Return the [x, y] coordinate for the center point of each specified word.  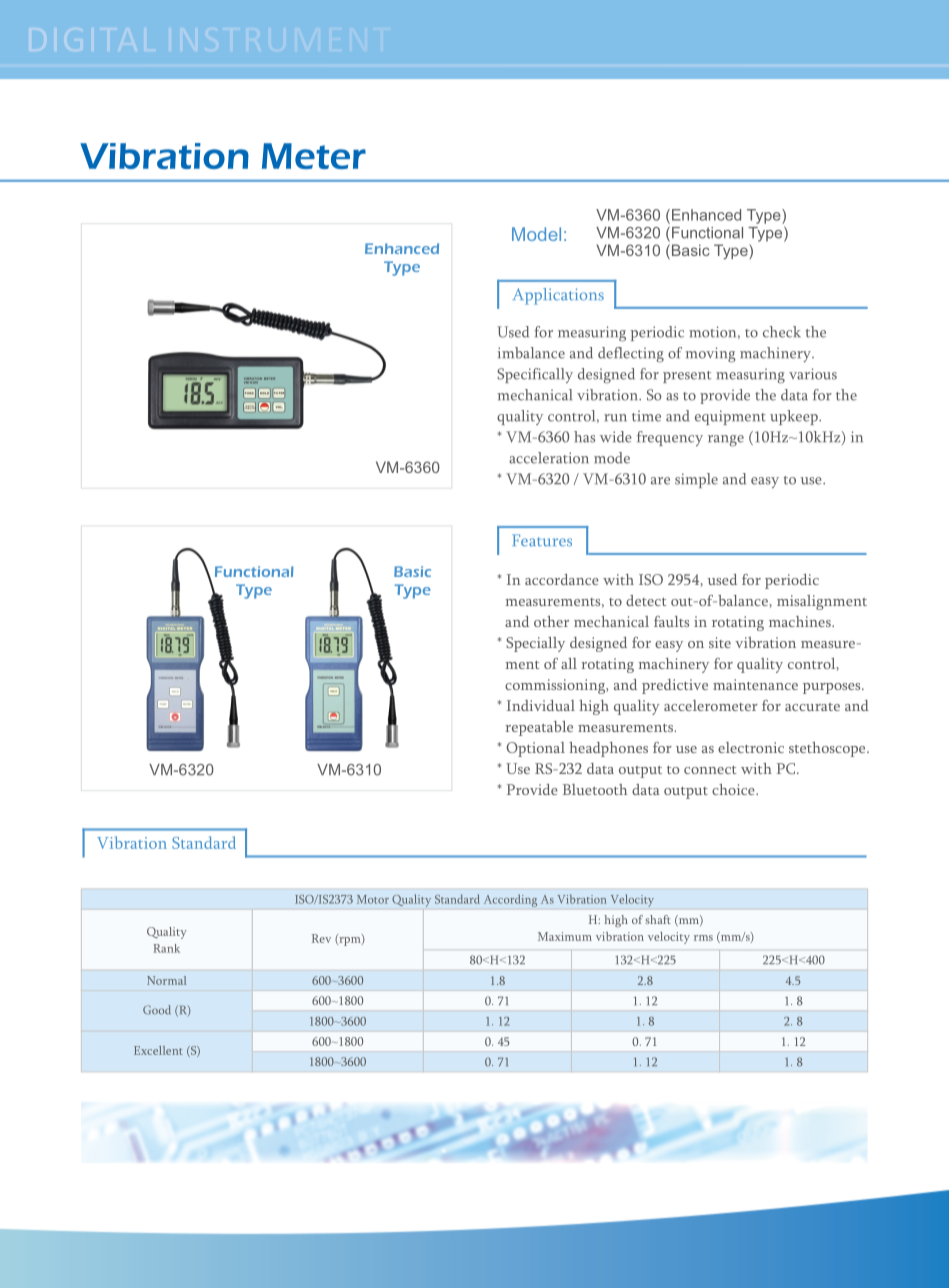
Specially [535, 644]
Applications [558, 296]
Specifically [535, 375]
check [782, 332]
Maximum [565, 936]
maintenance [755, 684]
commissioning [556, 686]
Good [157, 1010]
